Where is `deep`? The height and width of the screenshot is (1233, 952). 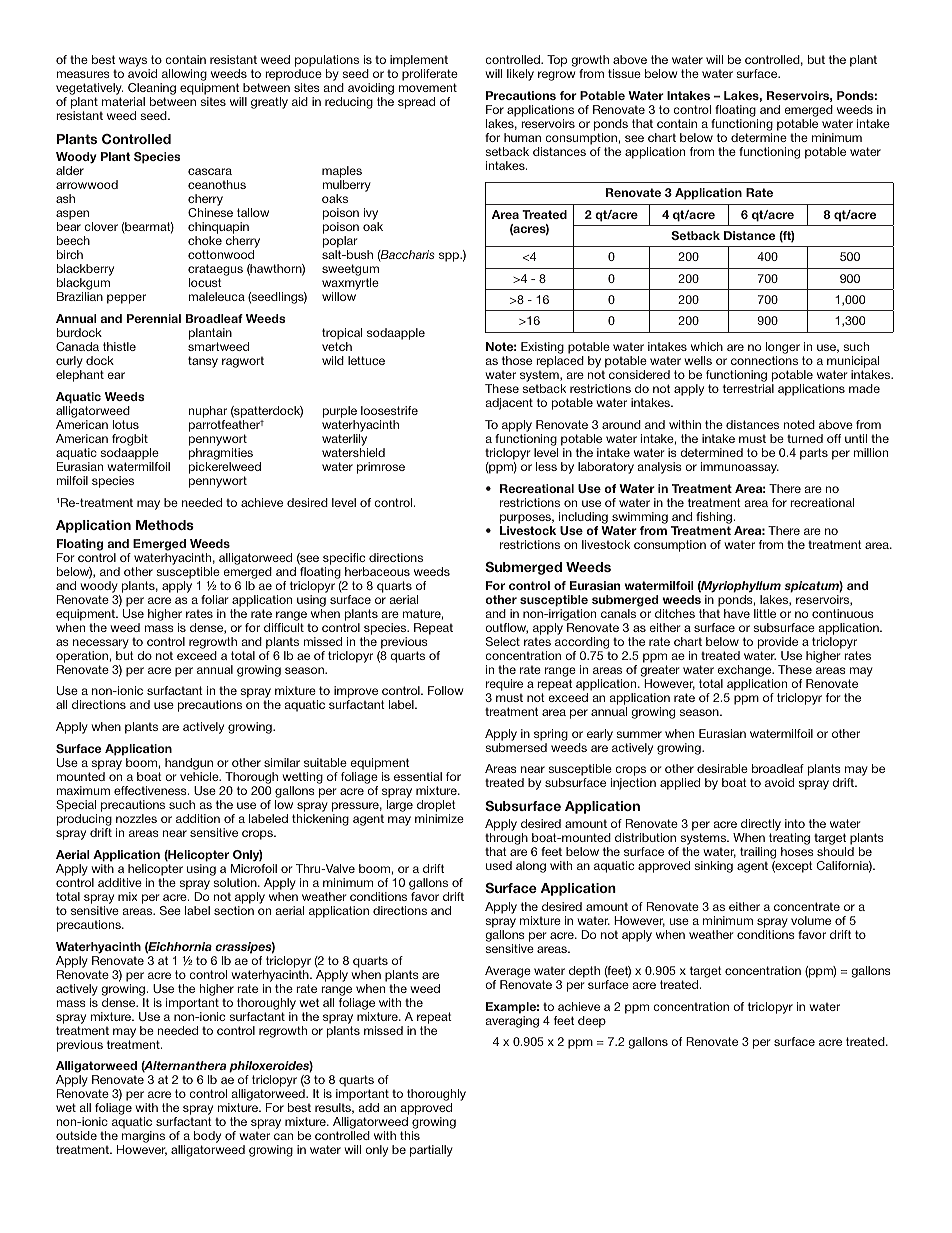 deep is located at coordinates (592, 1022).
